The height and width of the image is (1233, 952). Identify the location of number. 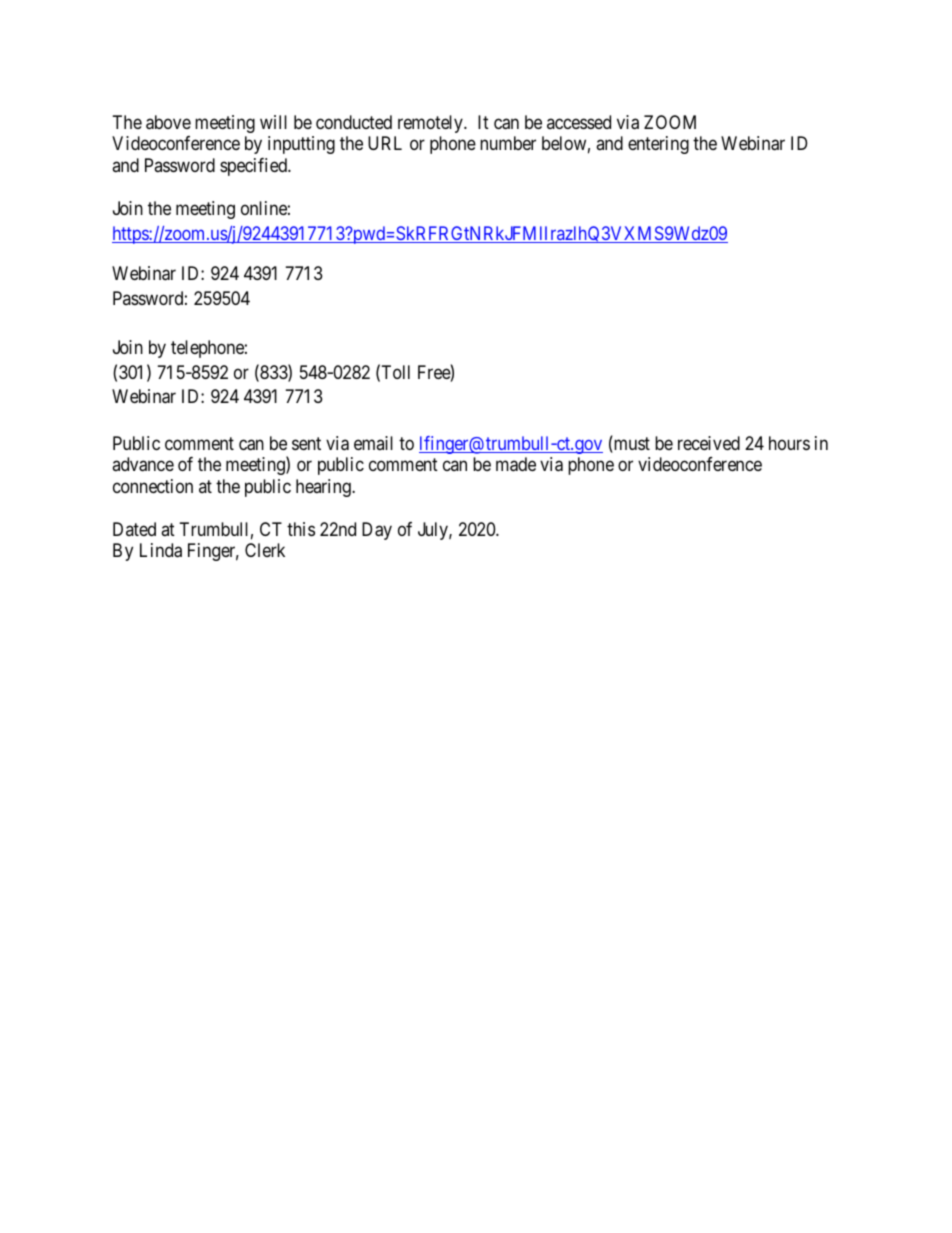
(508, 143).
